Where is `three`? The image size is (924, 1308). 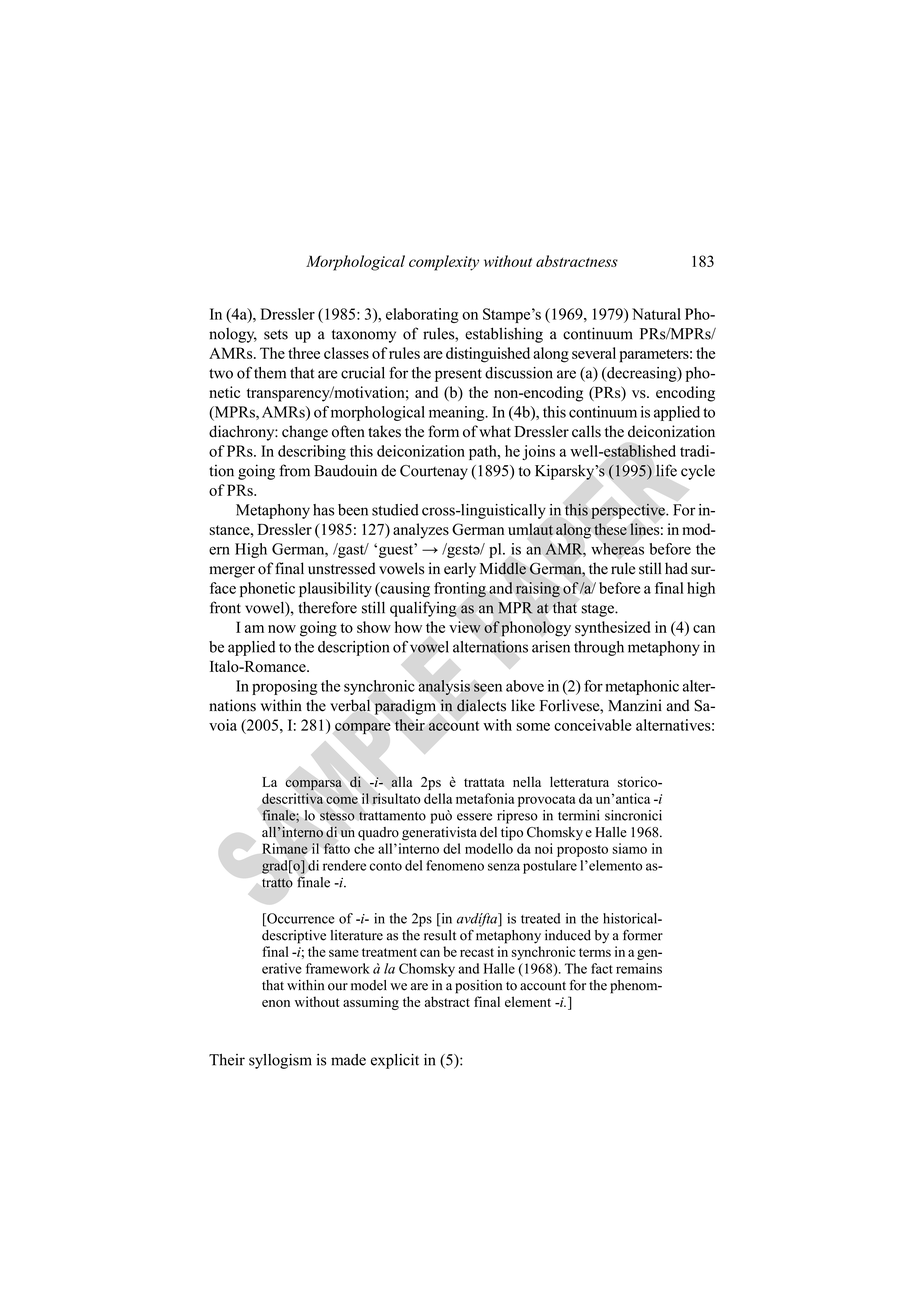 three is located at coordinates (304, 353).
